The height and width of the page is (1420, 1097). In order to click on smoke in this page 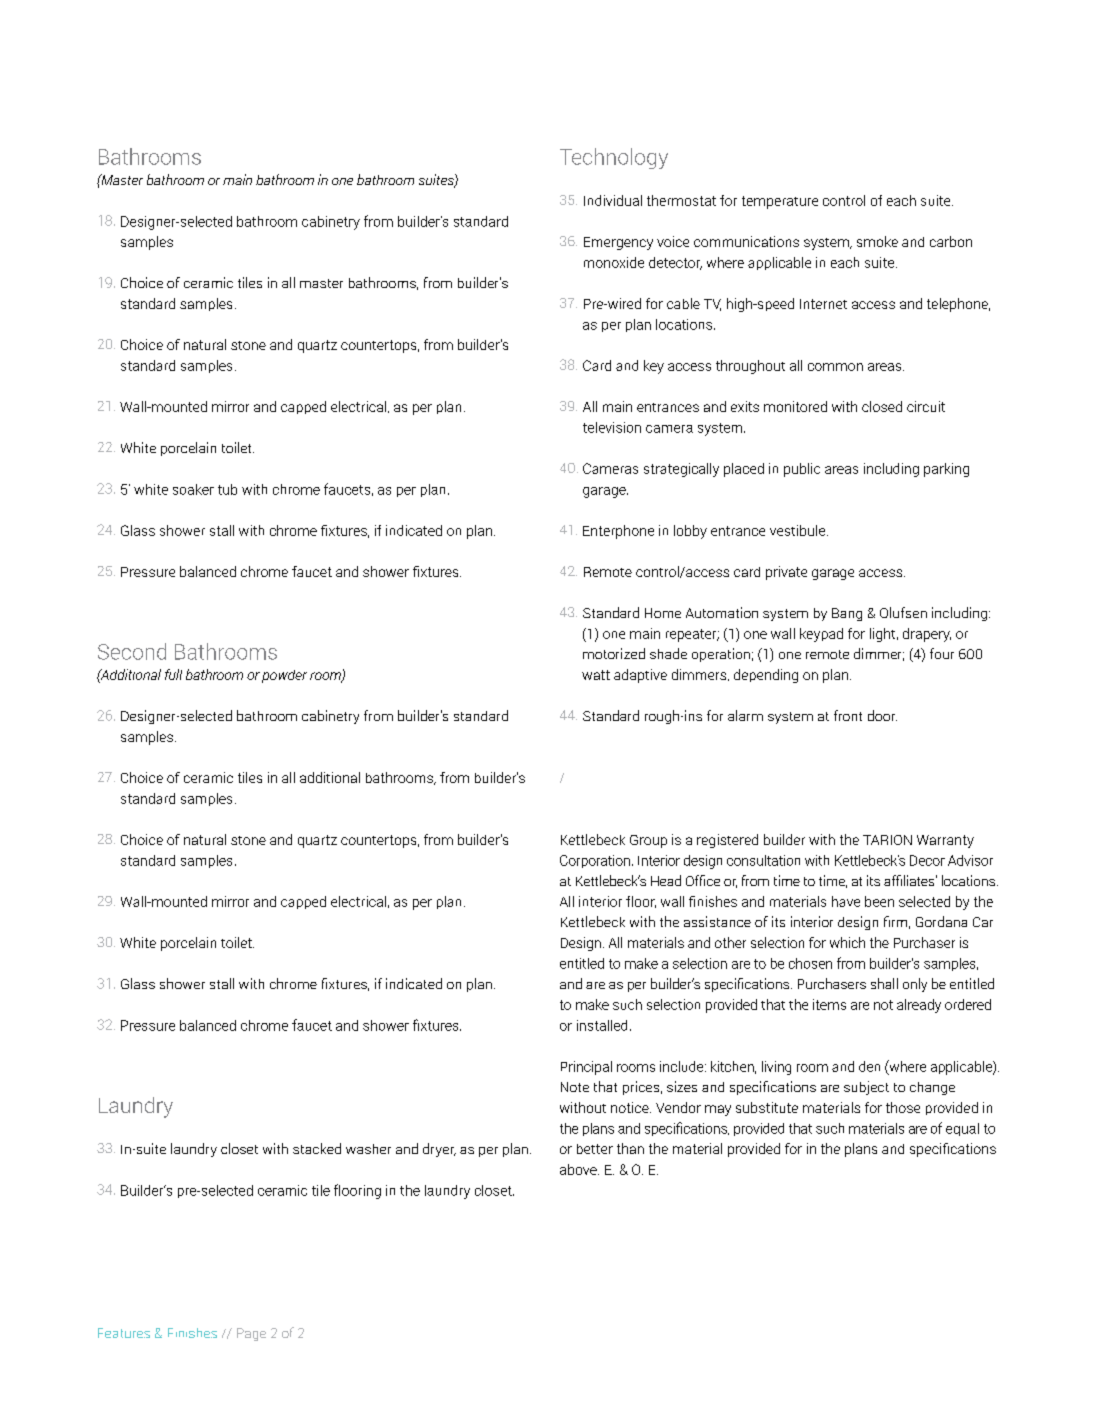, I will do `click(877, 241)`.
